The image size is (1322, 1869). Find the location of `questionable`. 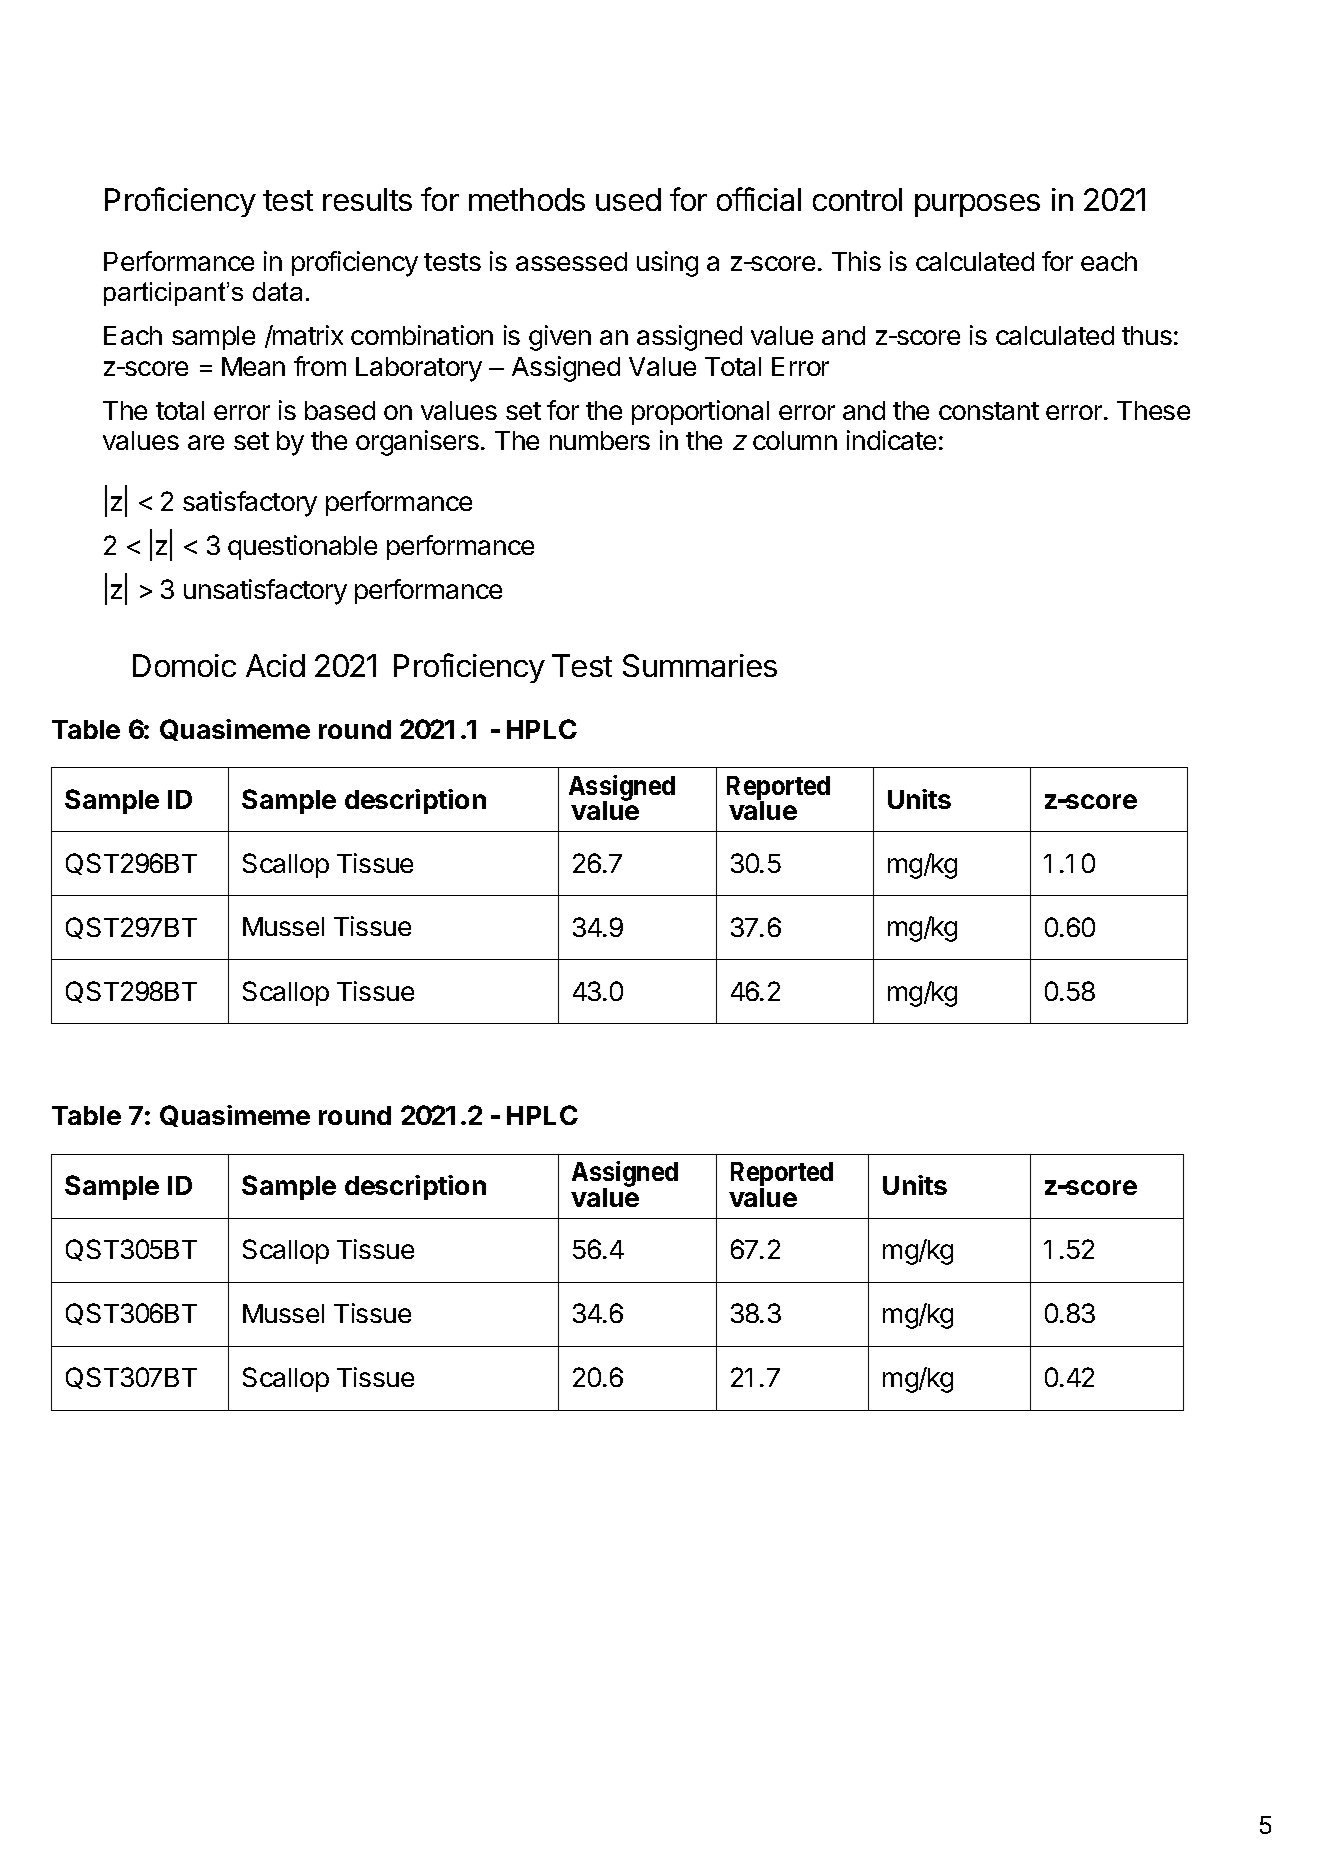

questionable is located at coordinates (302, 547).
